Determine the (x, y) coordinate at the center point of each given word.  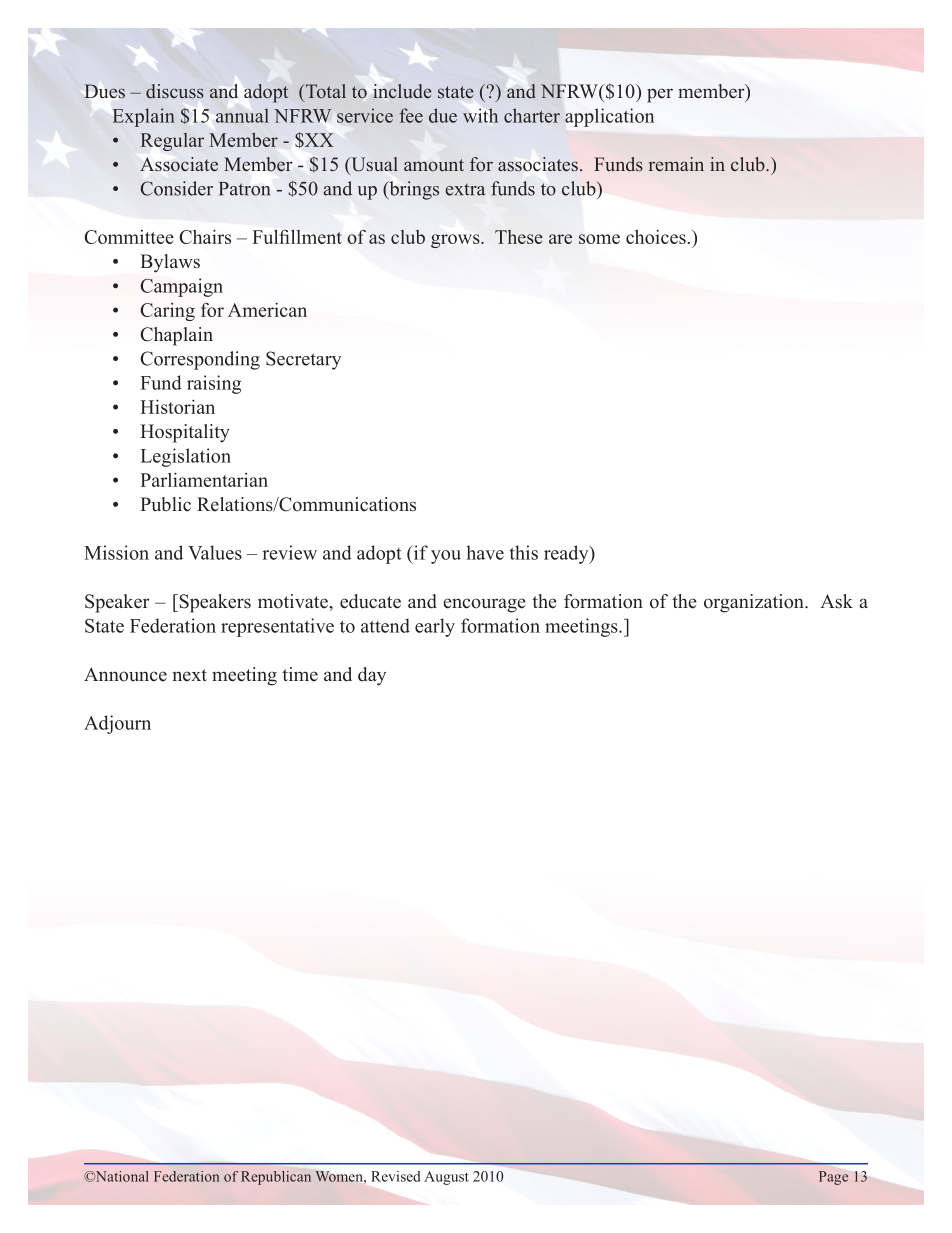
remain (676, 164)
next (190, 675)
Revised (396, 1176)
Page (833, 1178)
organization (755, 603)
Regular (172, 142)
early (435, 627)
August (446, 1178)
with (480, 115)
